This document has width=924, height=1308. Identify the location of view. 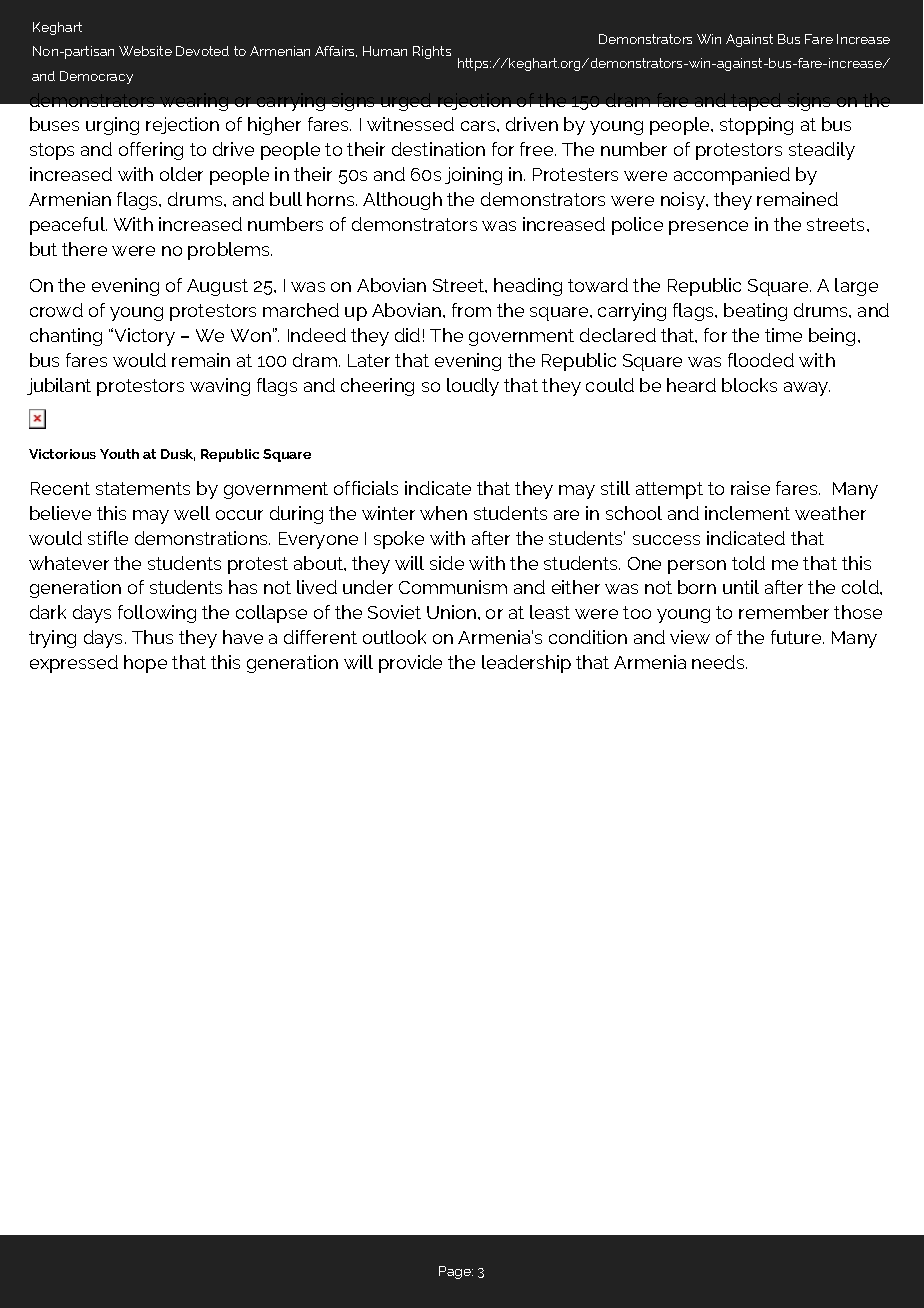
(690, 637).
